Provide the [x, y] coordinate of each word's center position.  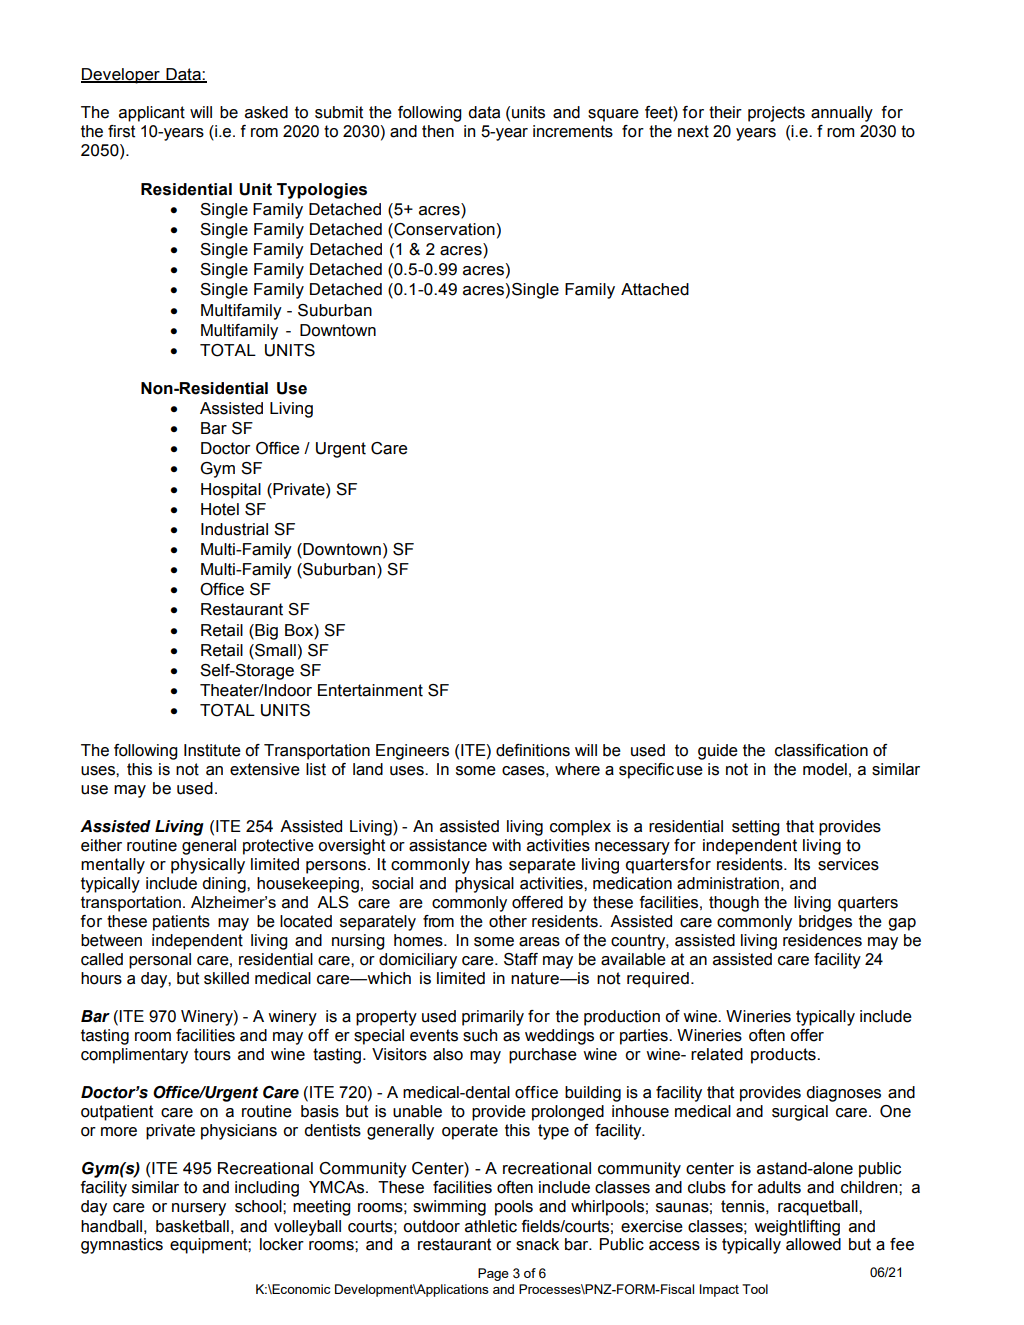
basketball [192, 1226]
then [438, 131]
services [848, 864]
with [506, 845]
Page [493, 1274]
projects [776, 114]
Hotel [220, 509]
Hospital [231, 491]
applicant [152, 114]
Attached [655, 289]
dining [225, 885]
